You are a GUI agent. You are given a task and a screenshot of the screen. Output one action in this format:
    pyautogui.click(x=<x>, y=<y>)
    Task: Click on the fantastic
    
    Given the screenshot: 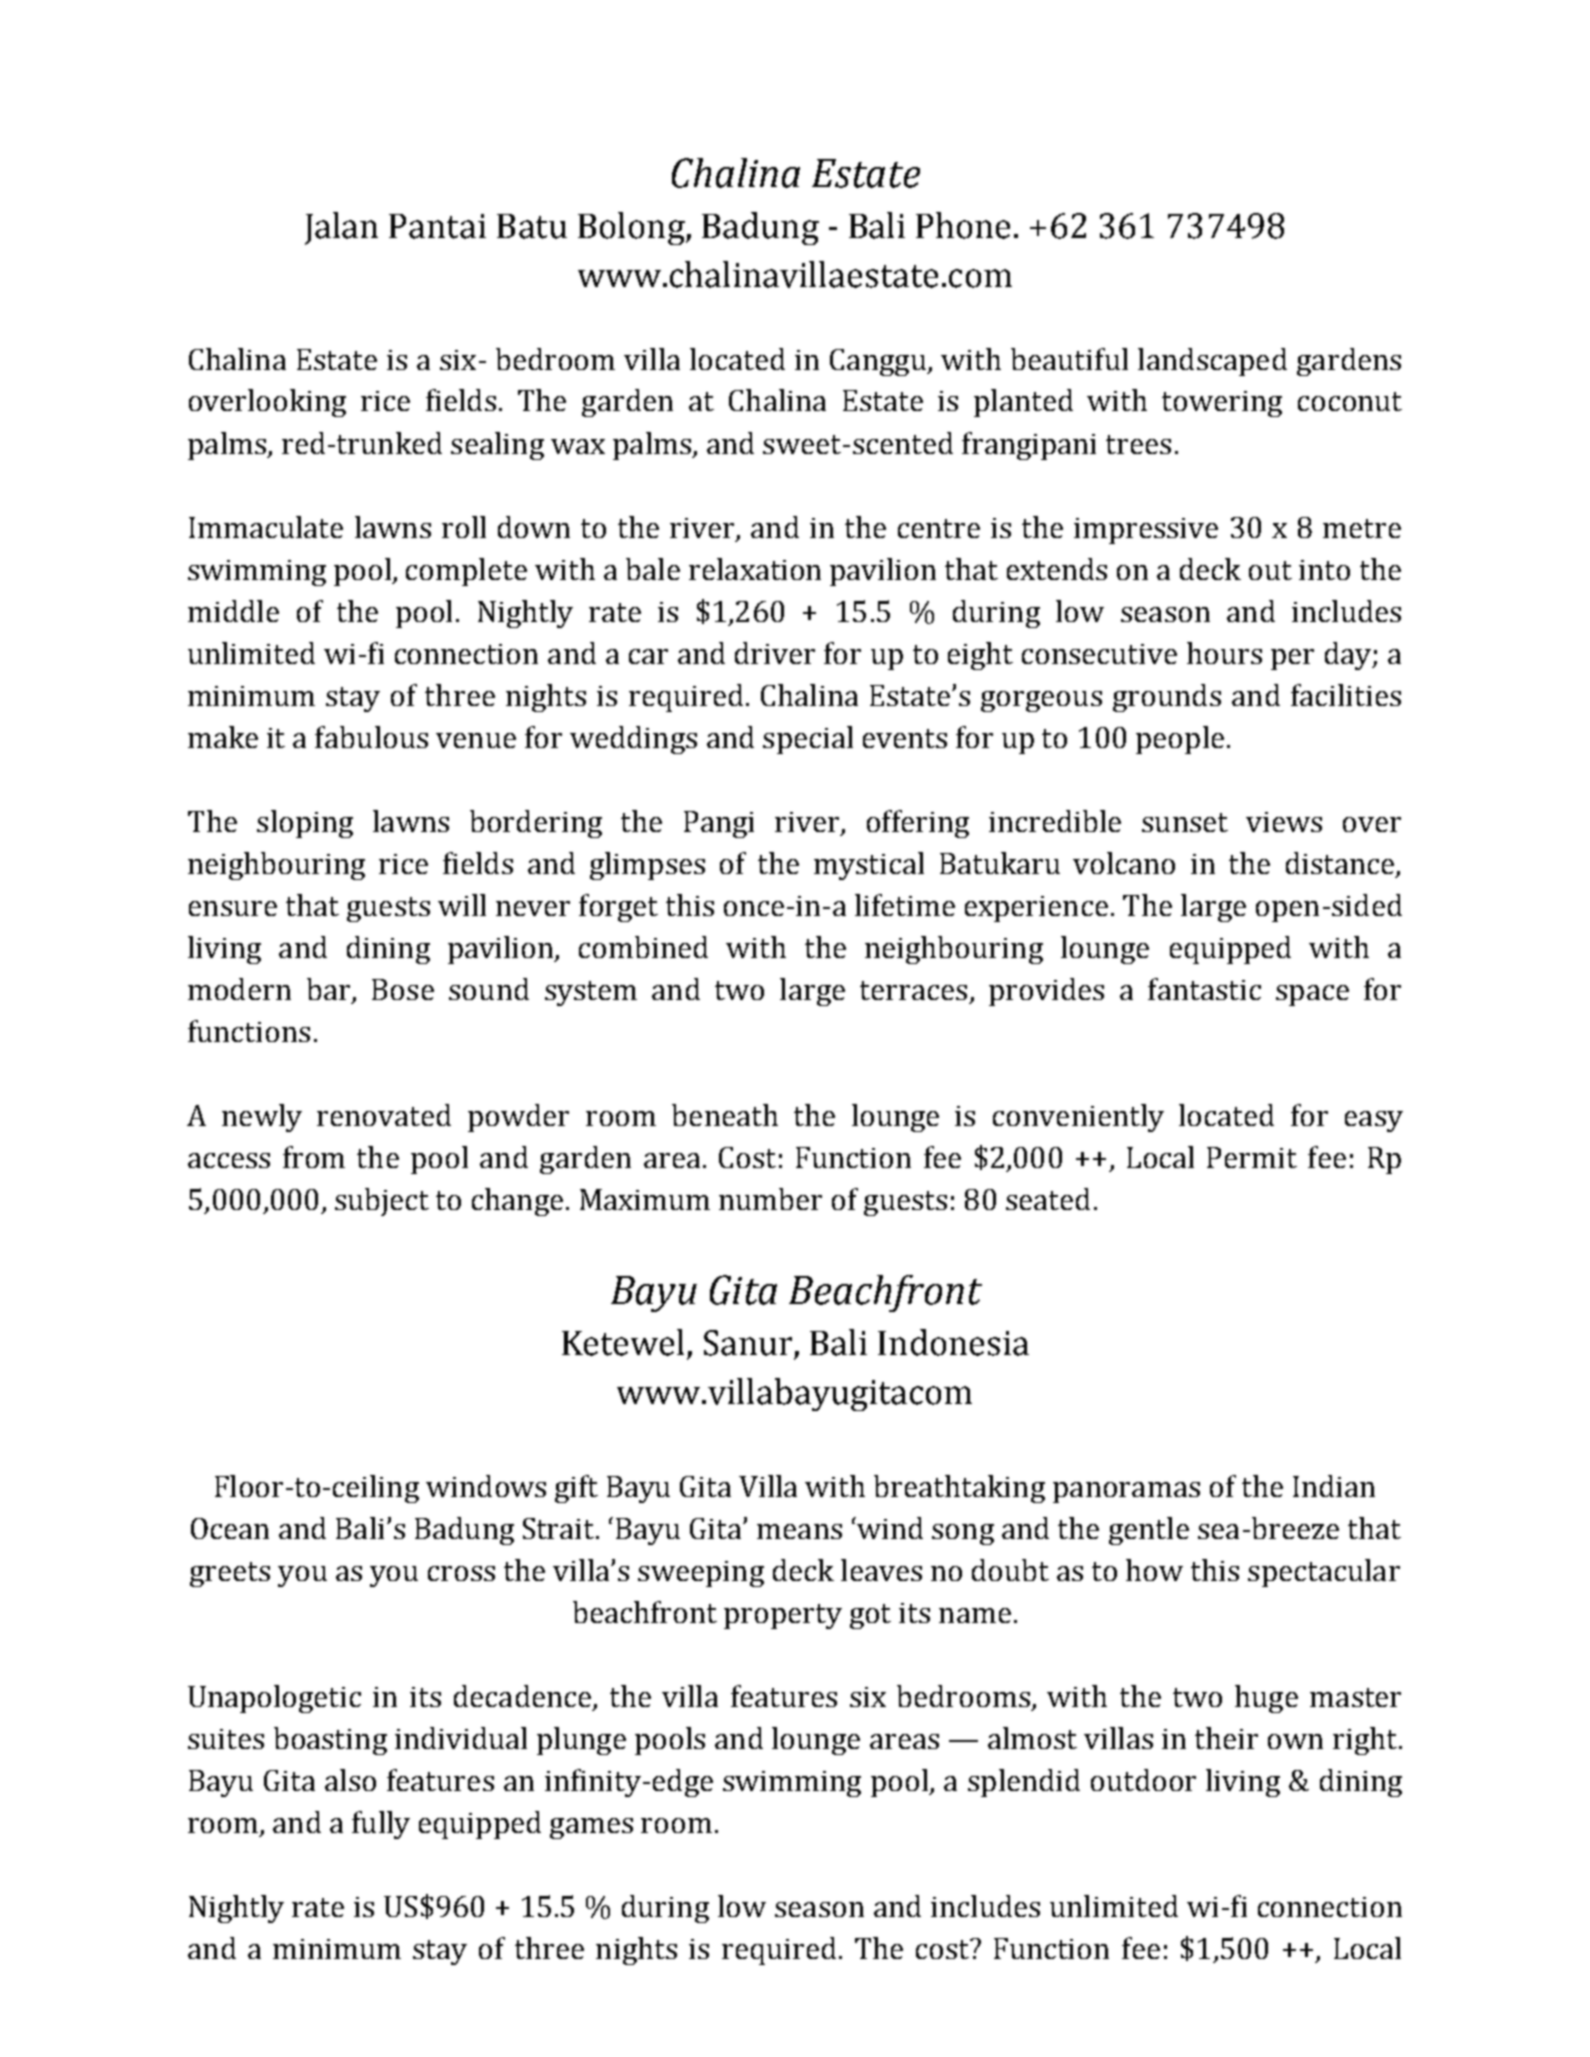 What is the action you would take?
    pyautogui.click(x=1204, y=989)
